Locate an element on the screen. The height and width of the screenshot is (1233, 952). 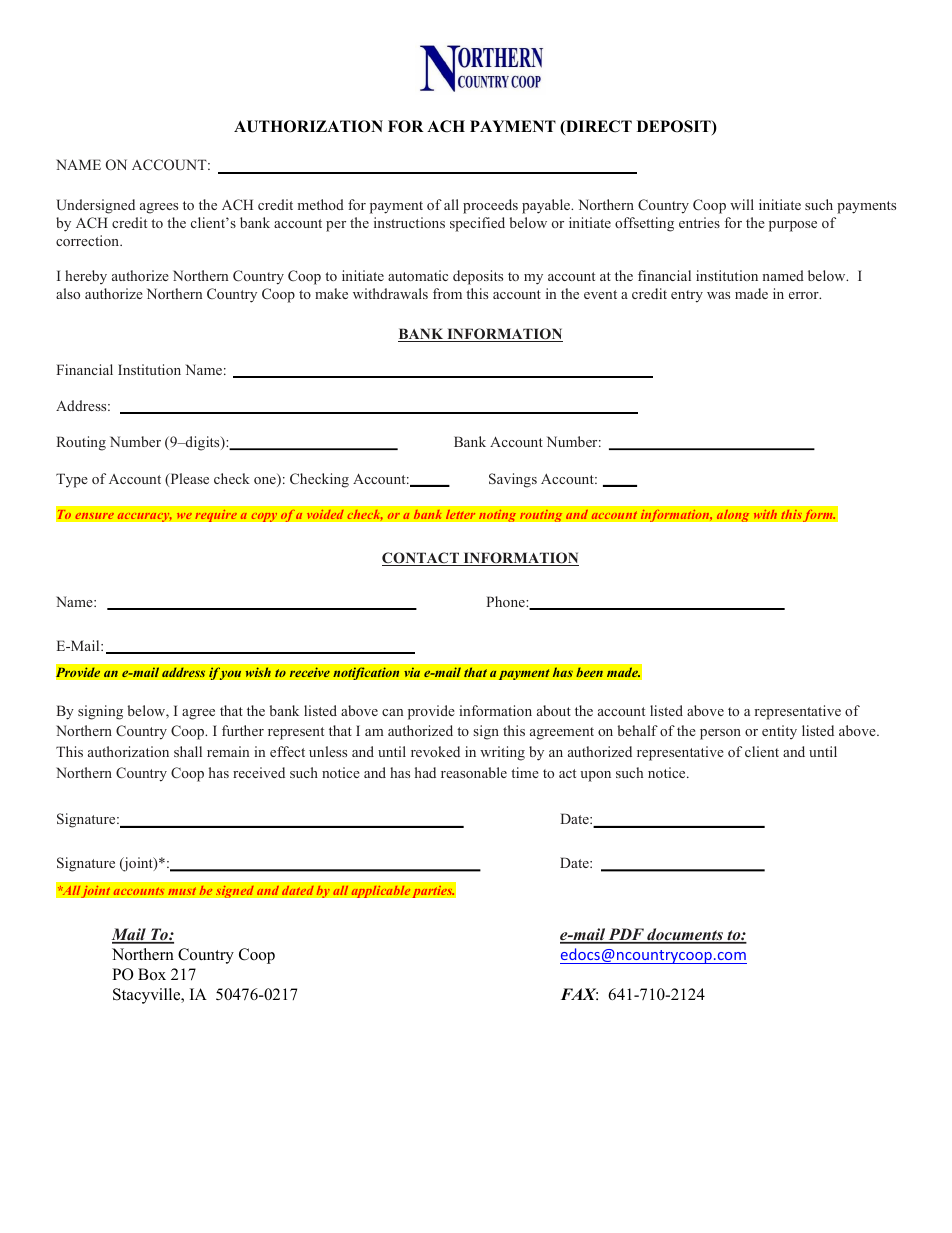
person is located at coordinates (720, 734).
